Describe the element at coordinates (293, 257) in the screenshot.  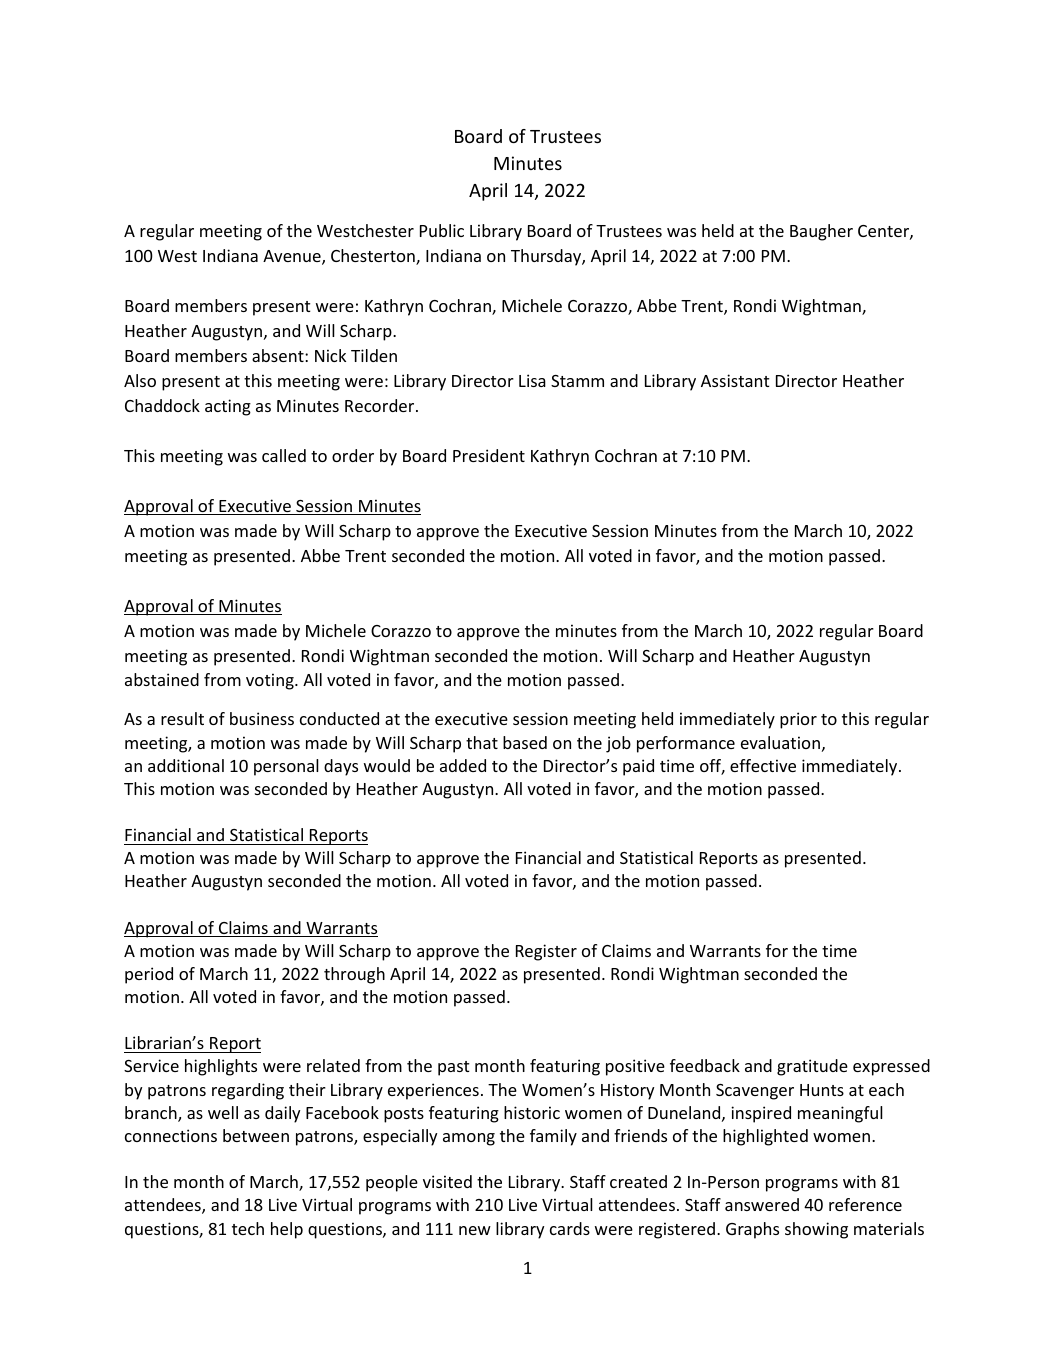
I see `Avenue` at that location.
